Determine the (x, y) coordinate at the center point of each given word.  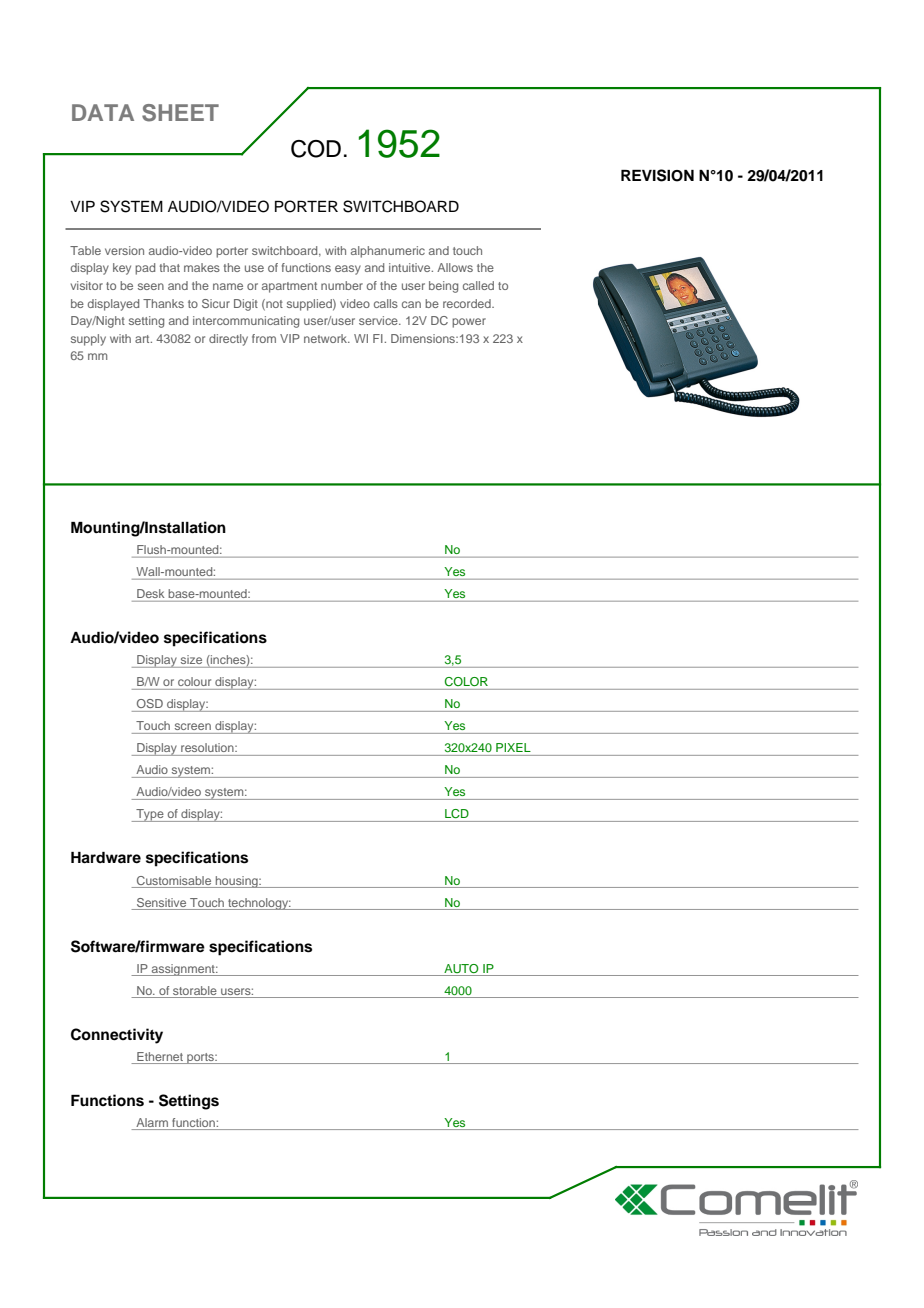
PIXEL (513, 747)
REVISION (657, 175)
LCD (457, 814)
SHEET (180, 113)
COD (316, 149)
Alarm (152, 1122)
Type (150, 815)
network (327, 338)
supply (88, 340)
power (469, 323)
